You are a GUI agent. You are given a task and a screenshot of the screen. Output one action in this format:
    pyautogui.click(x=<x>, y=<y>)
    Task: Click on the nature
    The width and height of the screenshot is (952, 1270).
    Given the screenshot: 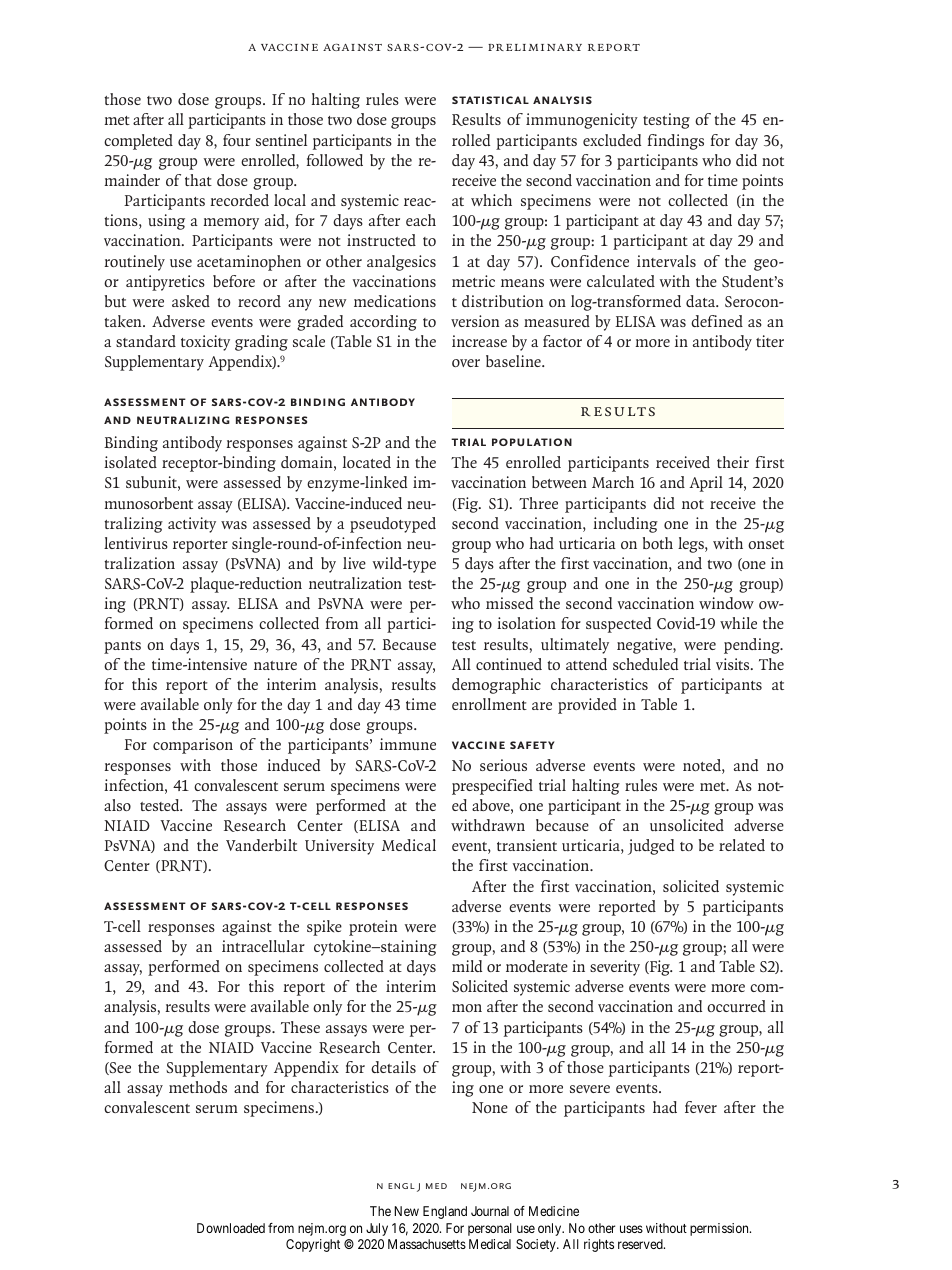 What is the action you would take?
    pyautogui.click(x=275, y=666)
